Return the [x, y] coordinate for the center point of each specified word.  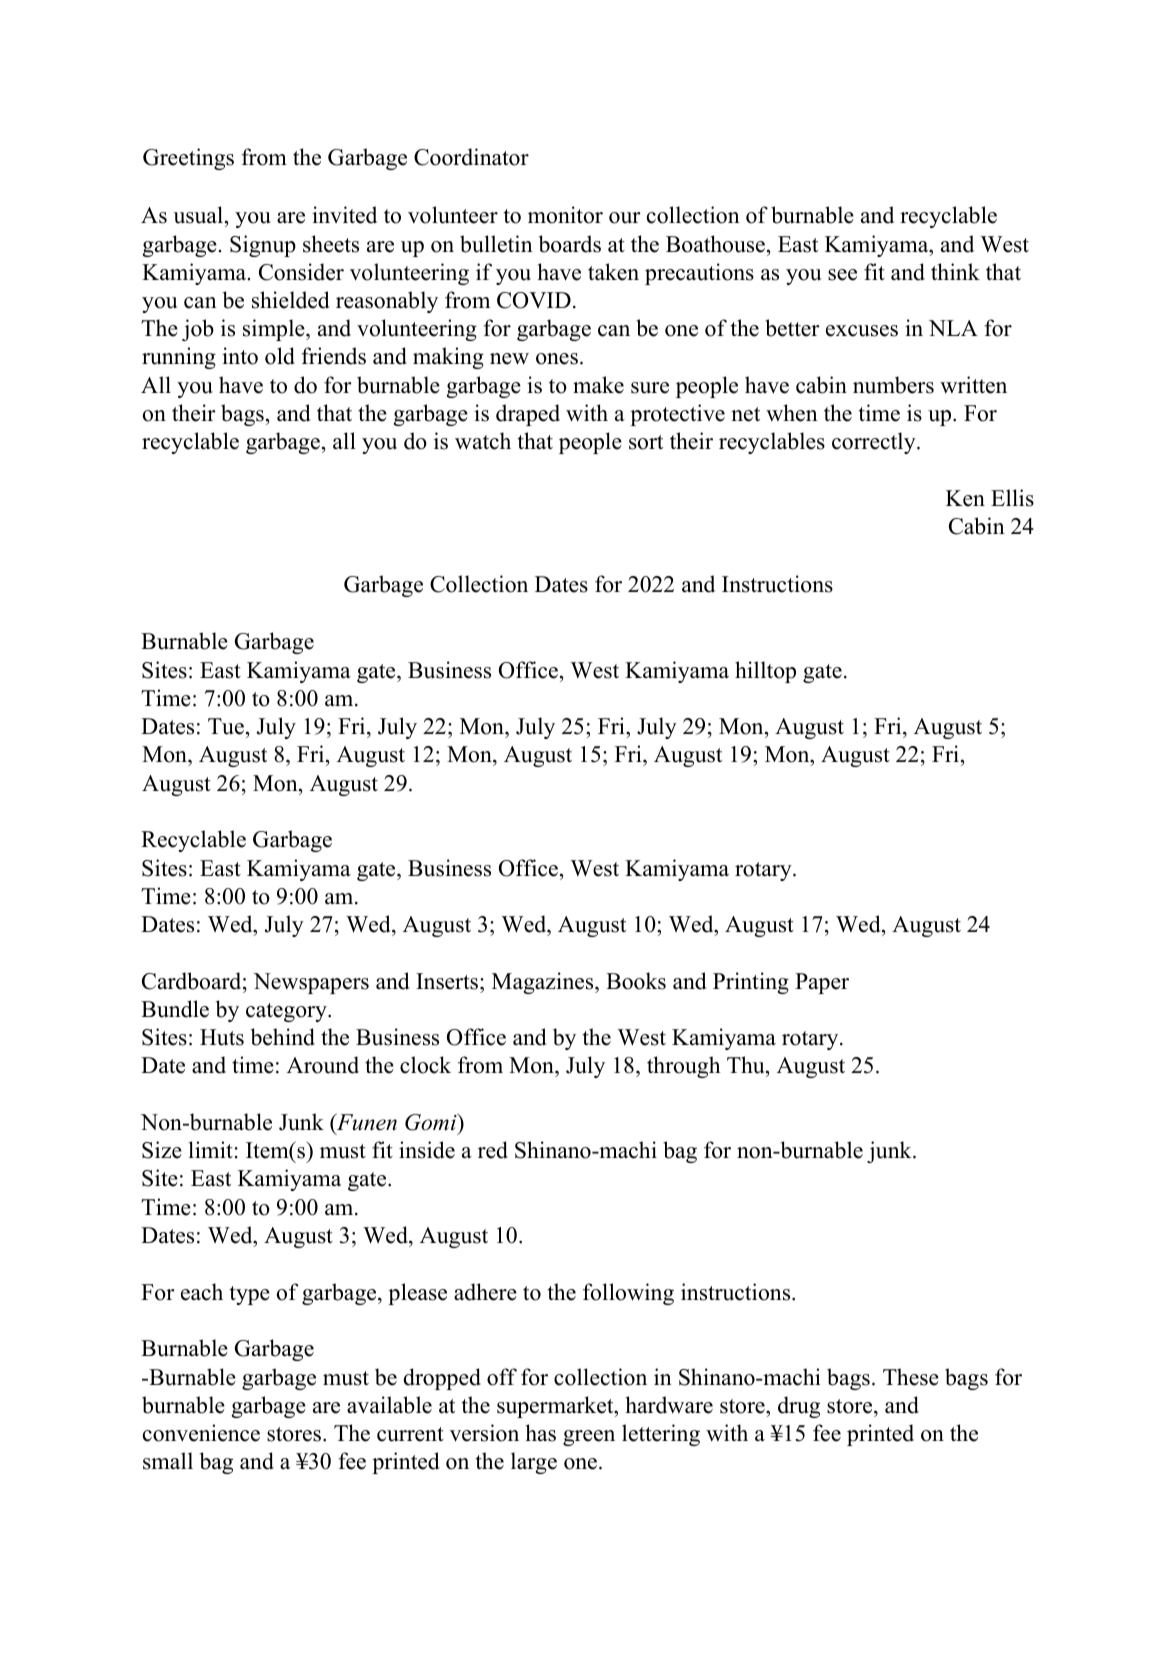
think [955, 271]
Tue [226, 726]
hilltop [765, 672]
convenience [201, 1433]
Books [636, 981]
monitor [565, 215]
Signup [263, 246]
